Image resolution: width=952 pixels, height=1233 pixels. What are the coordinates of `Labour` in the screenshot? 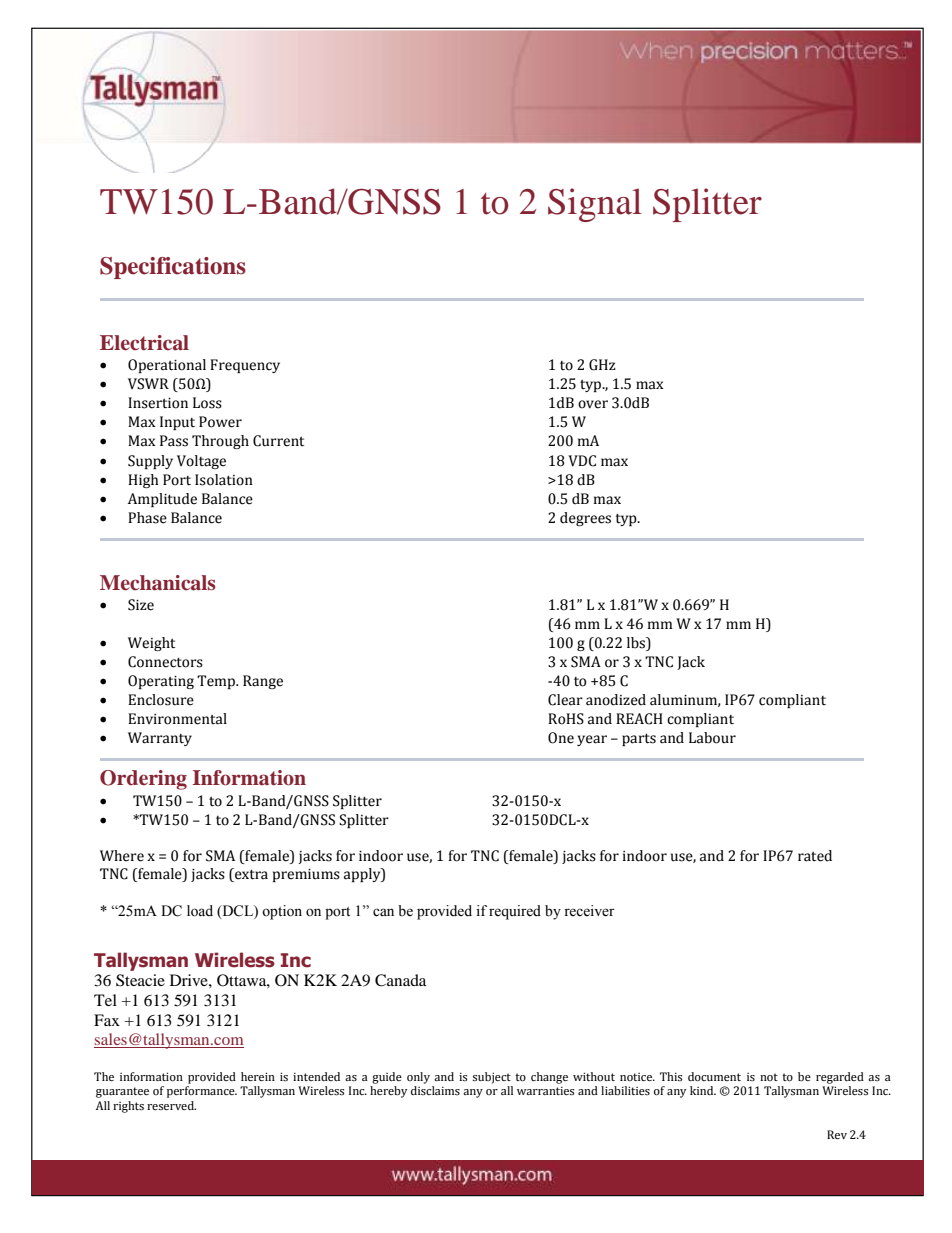 It's located at (712, 738).
